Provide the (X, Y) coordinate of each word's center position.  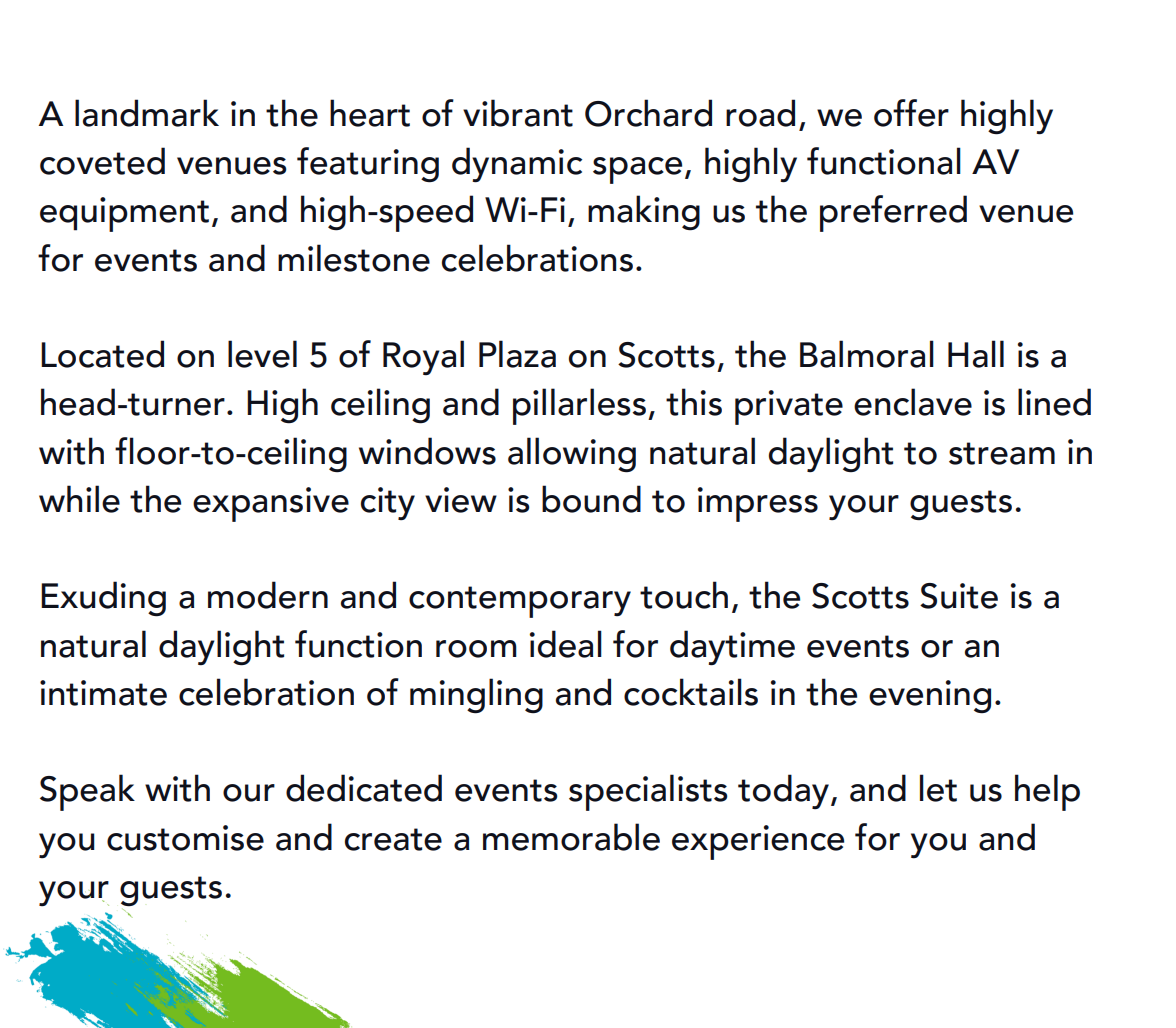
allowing (572, 455)
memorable (571, 837)
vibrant (518, 113)
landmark (147, 113)
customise (185, 838)
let (938, 788)
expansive (271, 504)
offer (911, 113)
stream (1002, 453)
